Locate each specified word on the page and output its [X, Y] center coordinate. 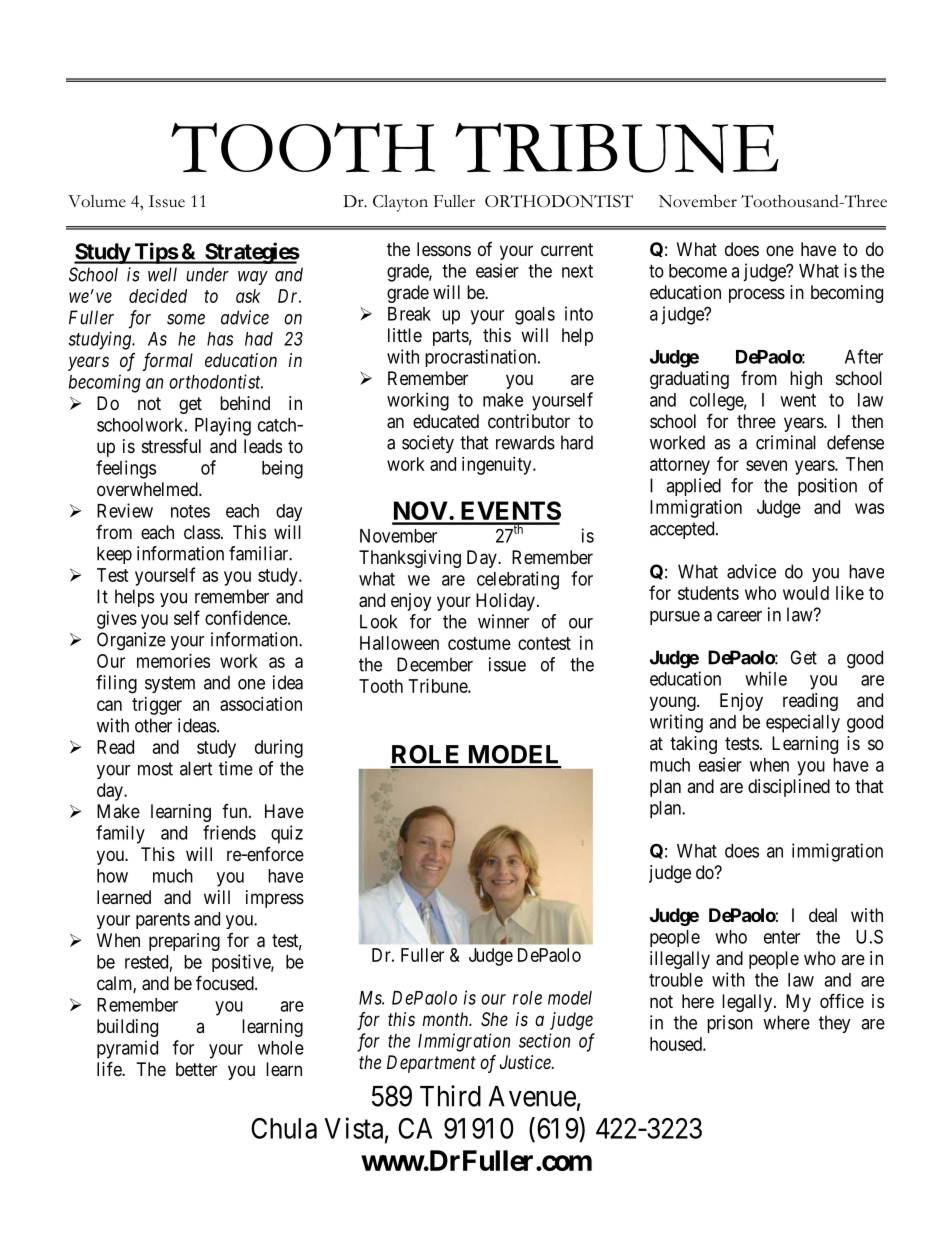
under [207, 274]
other [153, 725]
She [494, 1019]
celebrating [518, 580]
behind [245, 403]
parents [163, 921]
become [698, 271]
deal [823, 915]
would [806, 593]
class [202, 532]
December [435, 664]
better [196, 1069]
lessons [444, 249]
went [798, 400]
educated [446, 421]
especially [803, 723]
